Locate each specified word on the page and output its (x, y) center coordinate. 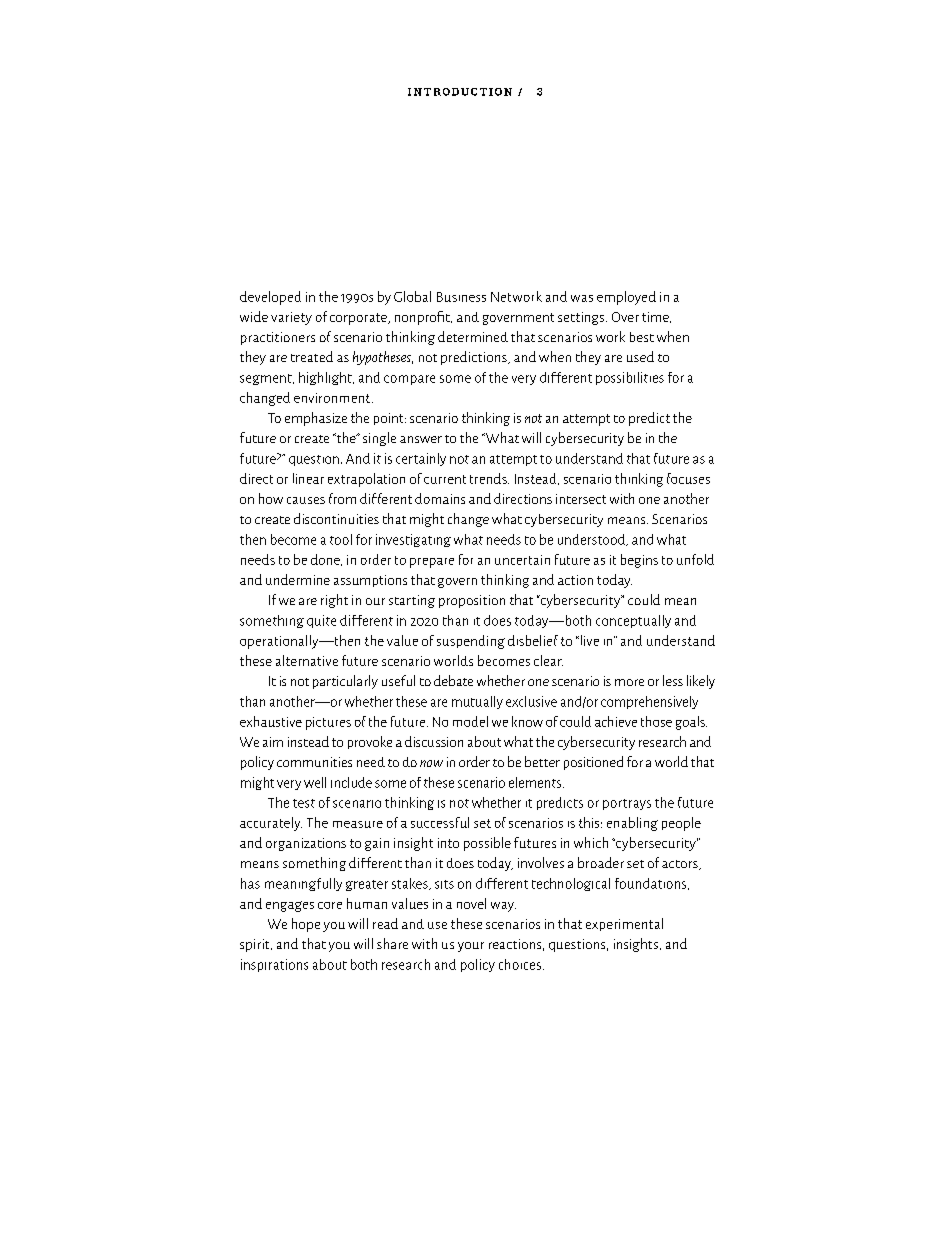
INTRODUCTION (460, 92)
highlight (326, 378)
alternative (307, 660)
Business (461, 297)
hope (306, 925)
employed (626, 298)
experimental (624, 924)
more (629, 682)
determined (473, 336)
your (471, 947)
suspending (471, 642)
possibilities (630, 378)
